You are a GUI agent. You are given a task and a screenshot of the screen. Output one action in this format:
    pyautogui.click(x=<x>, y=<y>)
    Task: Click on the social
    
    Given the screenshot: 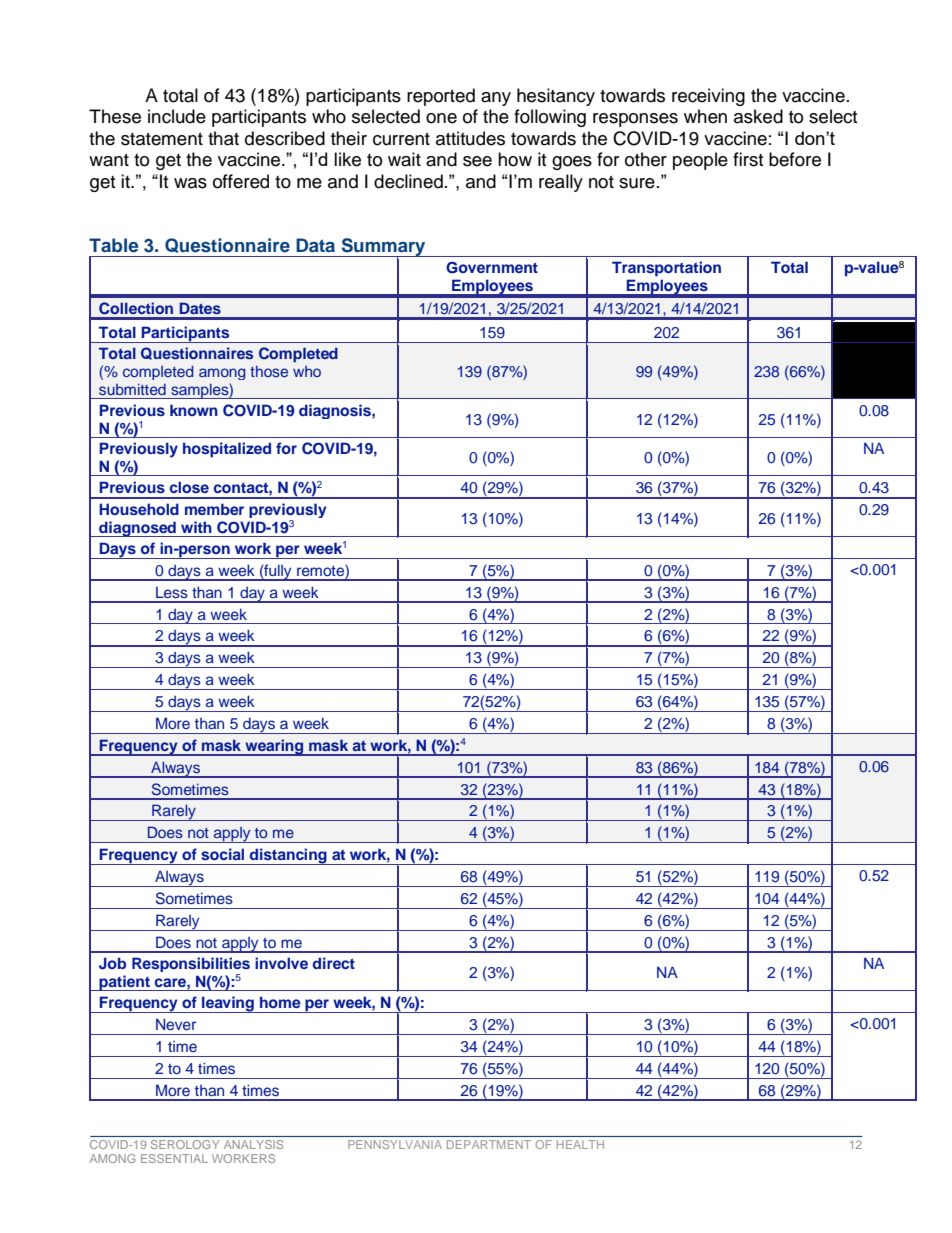 What is the action you would take?
    pyautogui.click(x=222, y=854)
